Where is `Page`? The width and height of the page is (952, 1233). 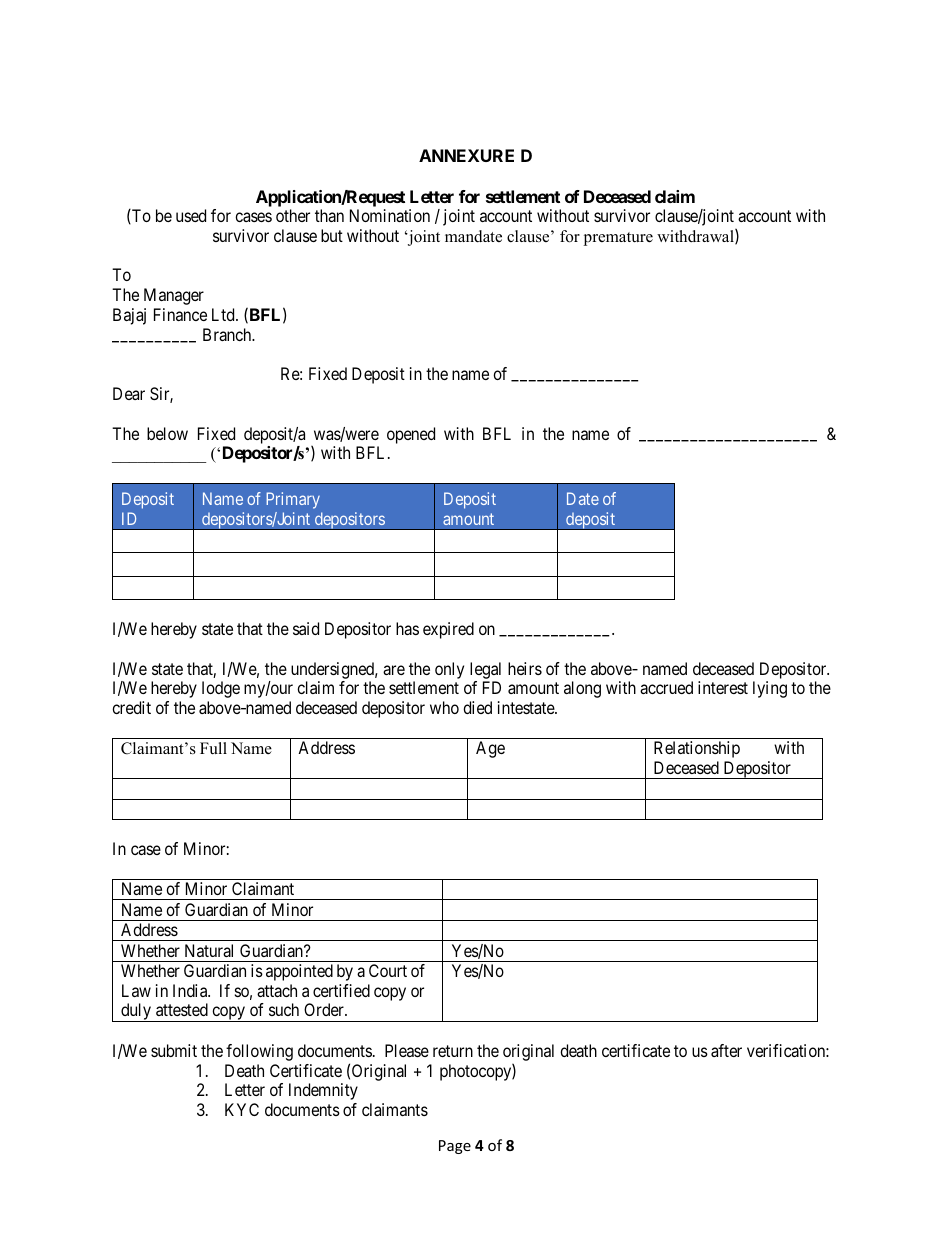
Page is located at coordinates (455, 1147).
